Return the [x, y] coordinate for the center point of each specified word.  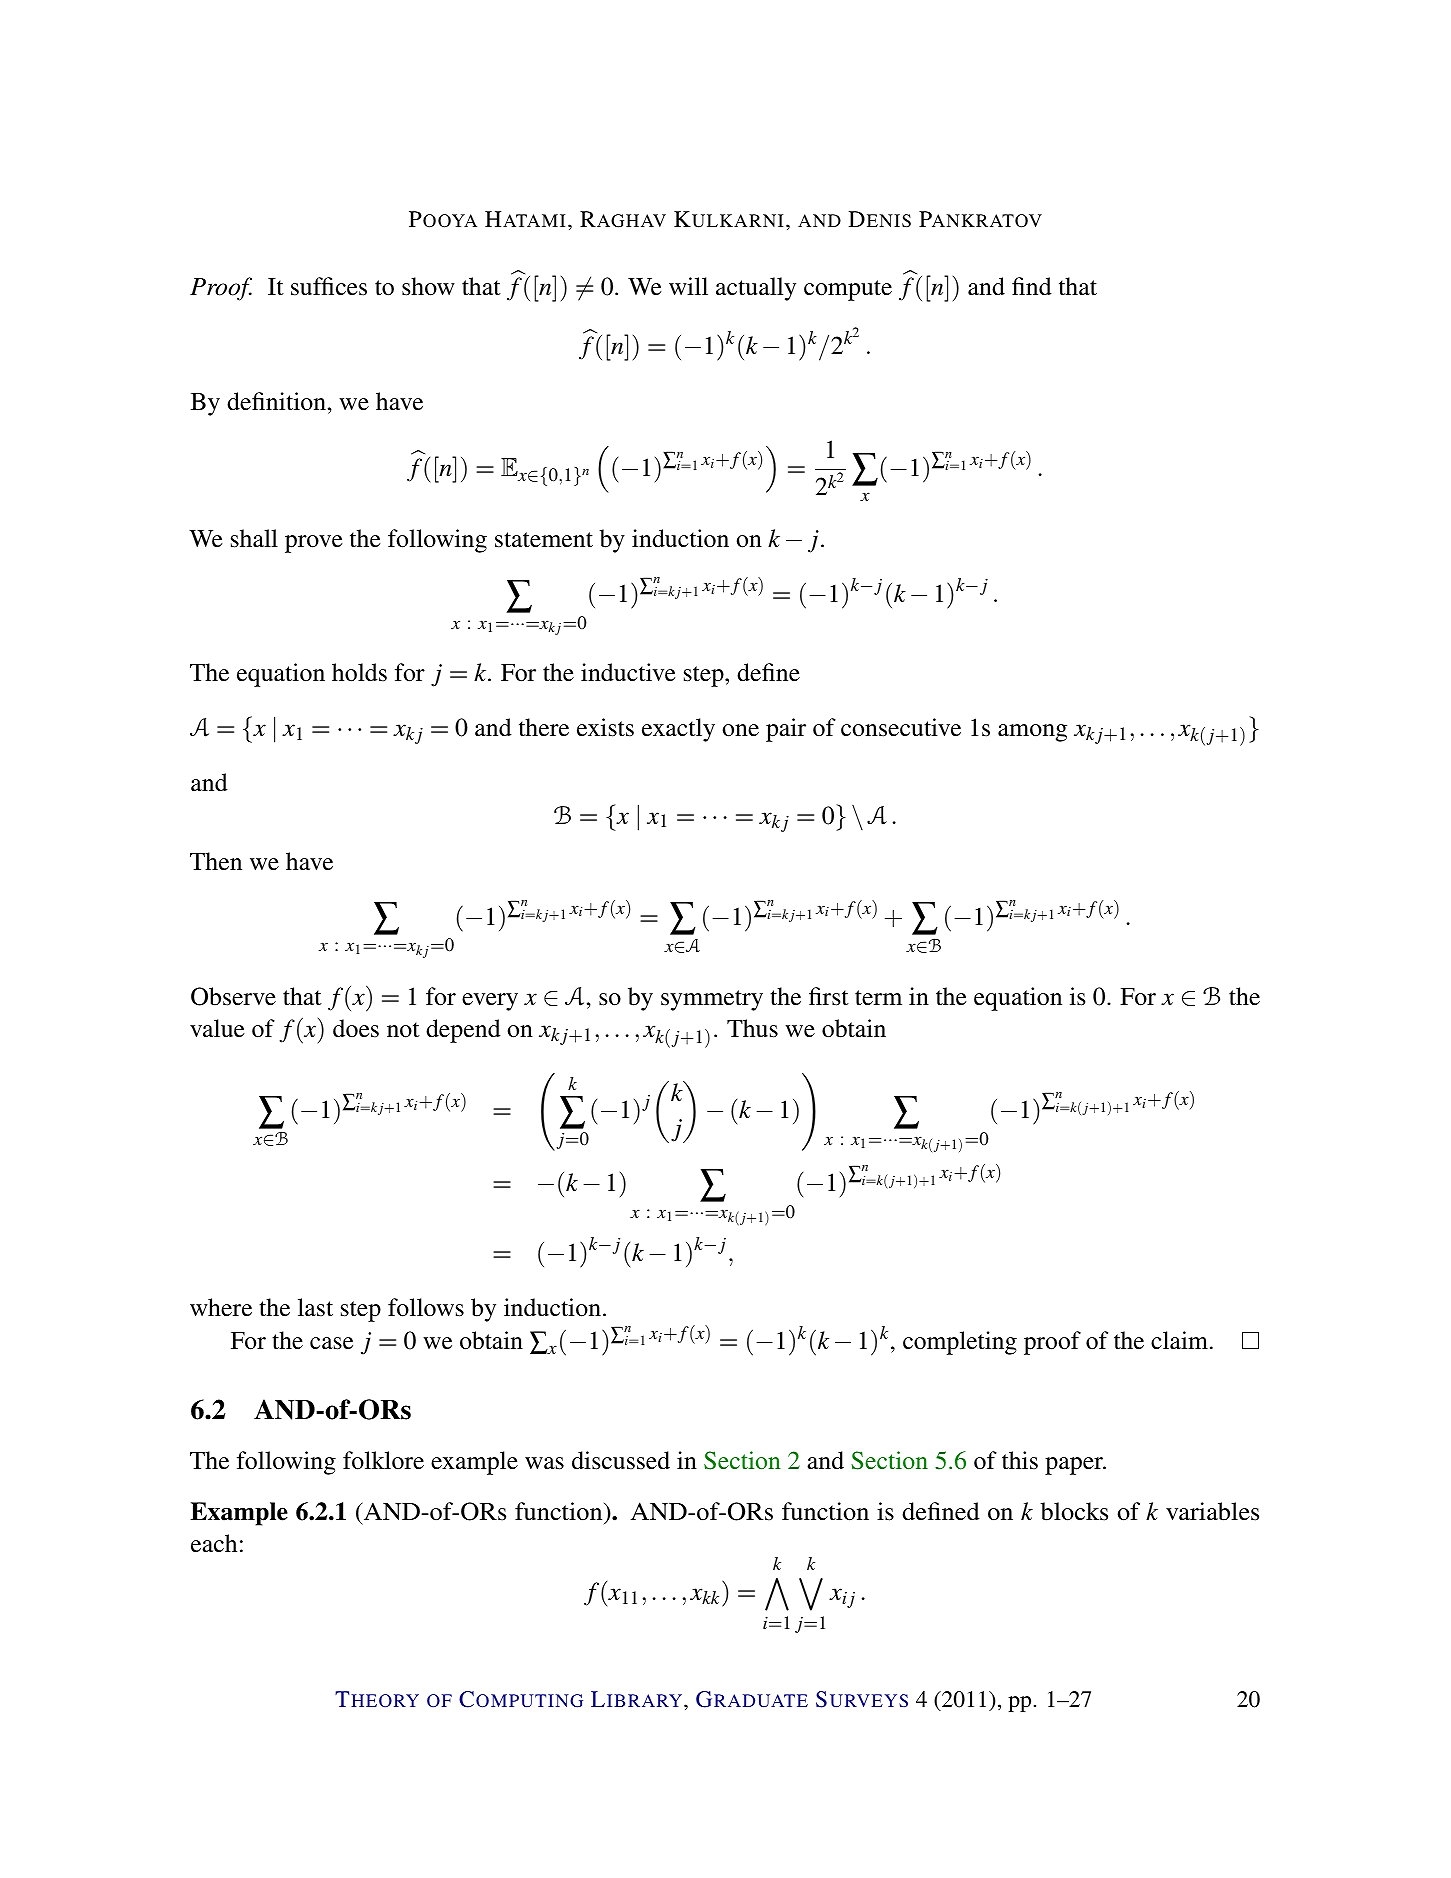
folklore [383, 1460]
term [878, 998]
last [315, 1307]
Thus [752, 1028]
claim [1179, 1340]
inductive [628, 672]
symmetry [712, 1000]
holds [359, 672]
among [1032, 733]
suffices [329, 286]
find [1032, 286]
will [688, 286]
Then [216, 861]
